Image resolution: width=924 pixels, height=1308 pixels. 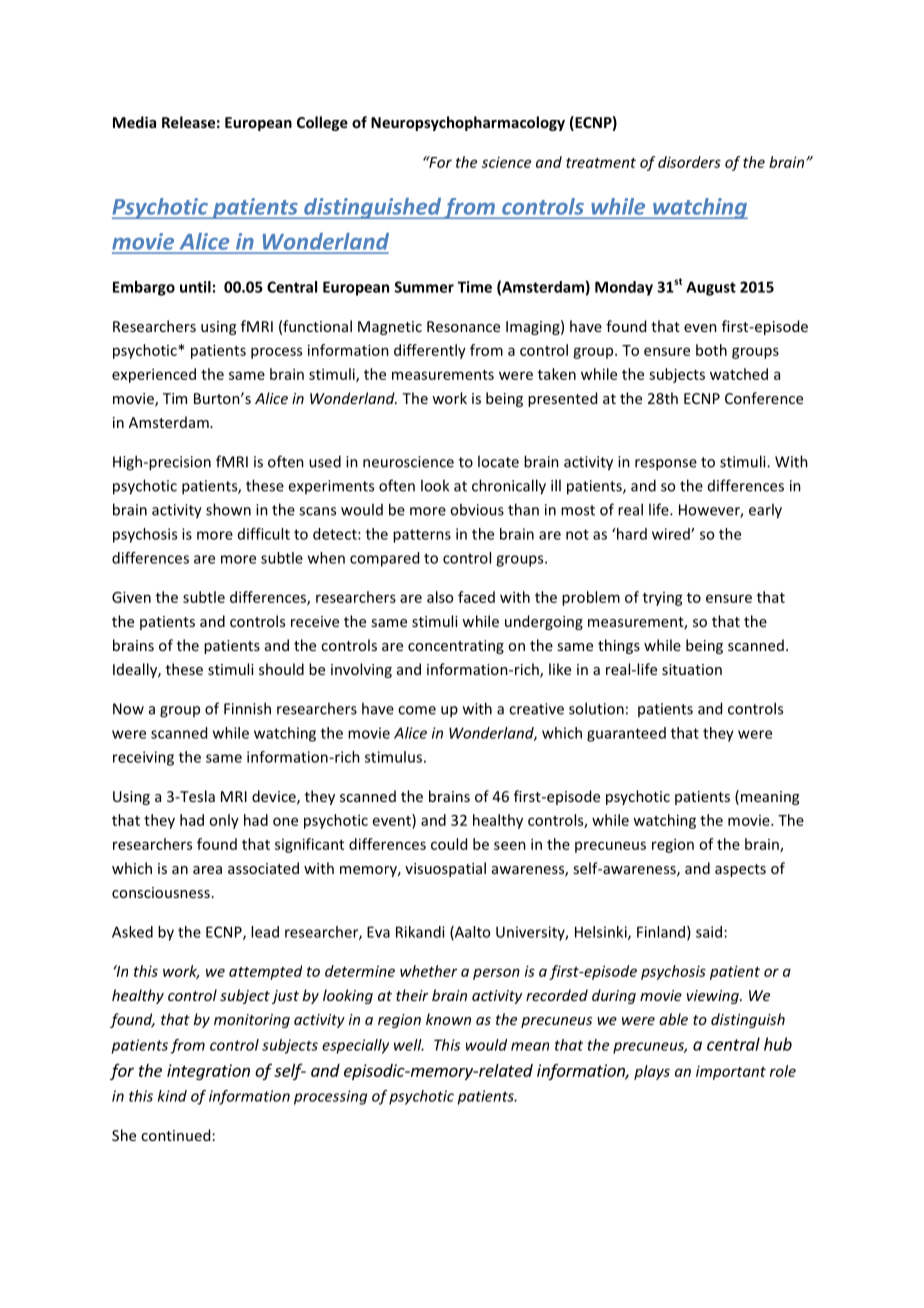 What do you see at coordinates (134, 122) in the page?
I see `Media` at bounding box center [134, 122].
